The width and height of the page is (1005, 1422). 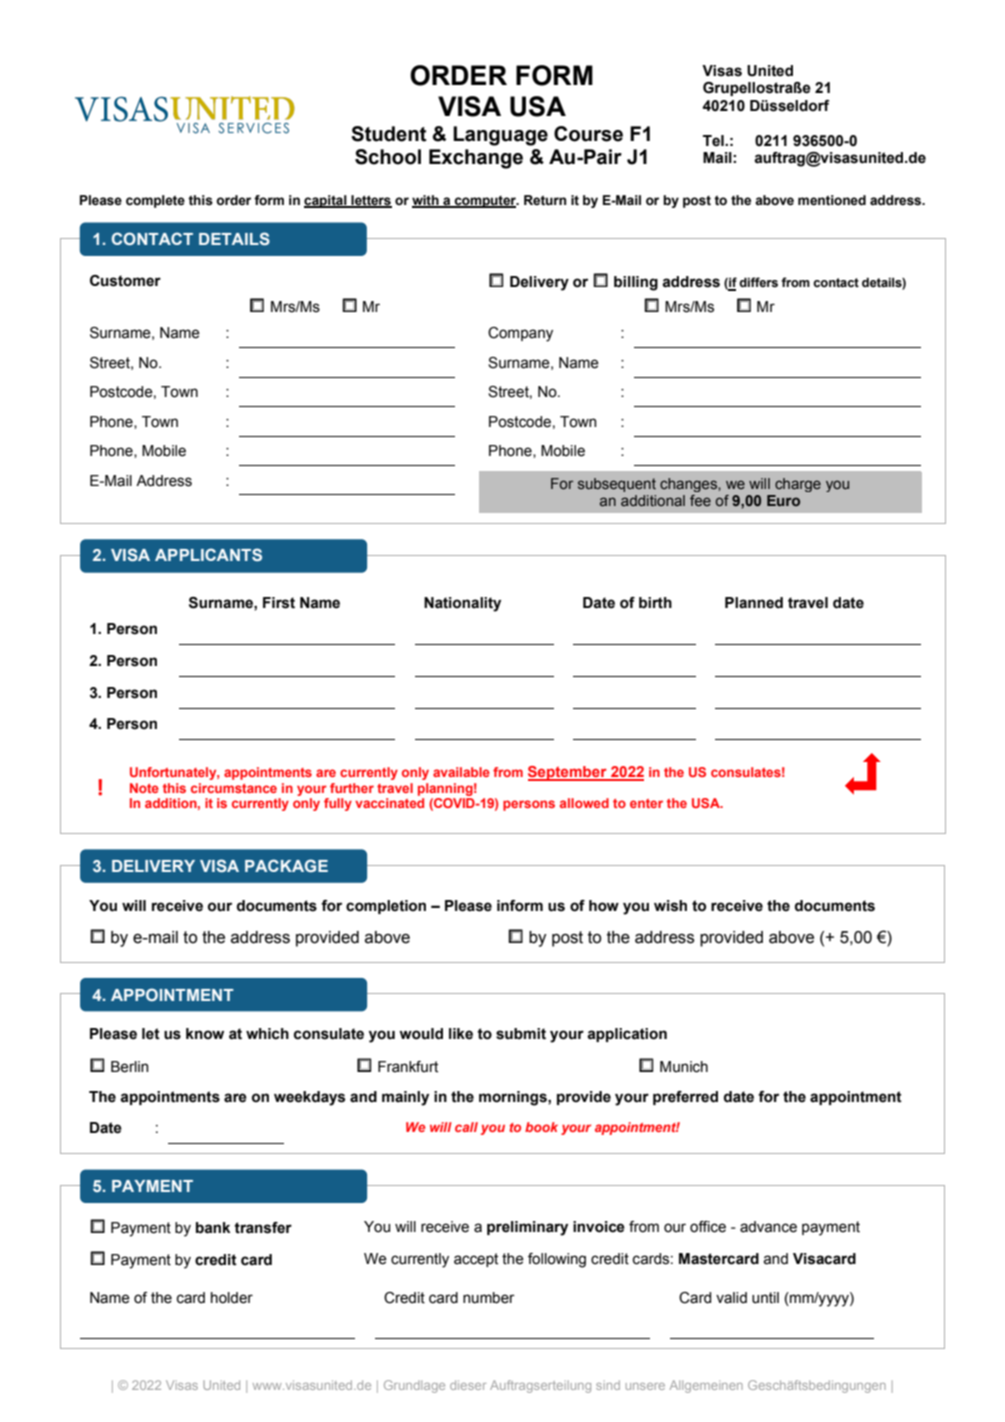 What do you see at coordinates (286, 865) in the page?
I see `PACKAGE` at bounding box center [286, 865].
